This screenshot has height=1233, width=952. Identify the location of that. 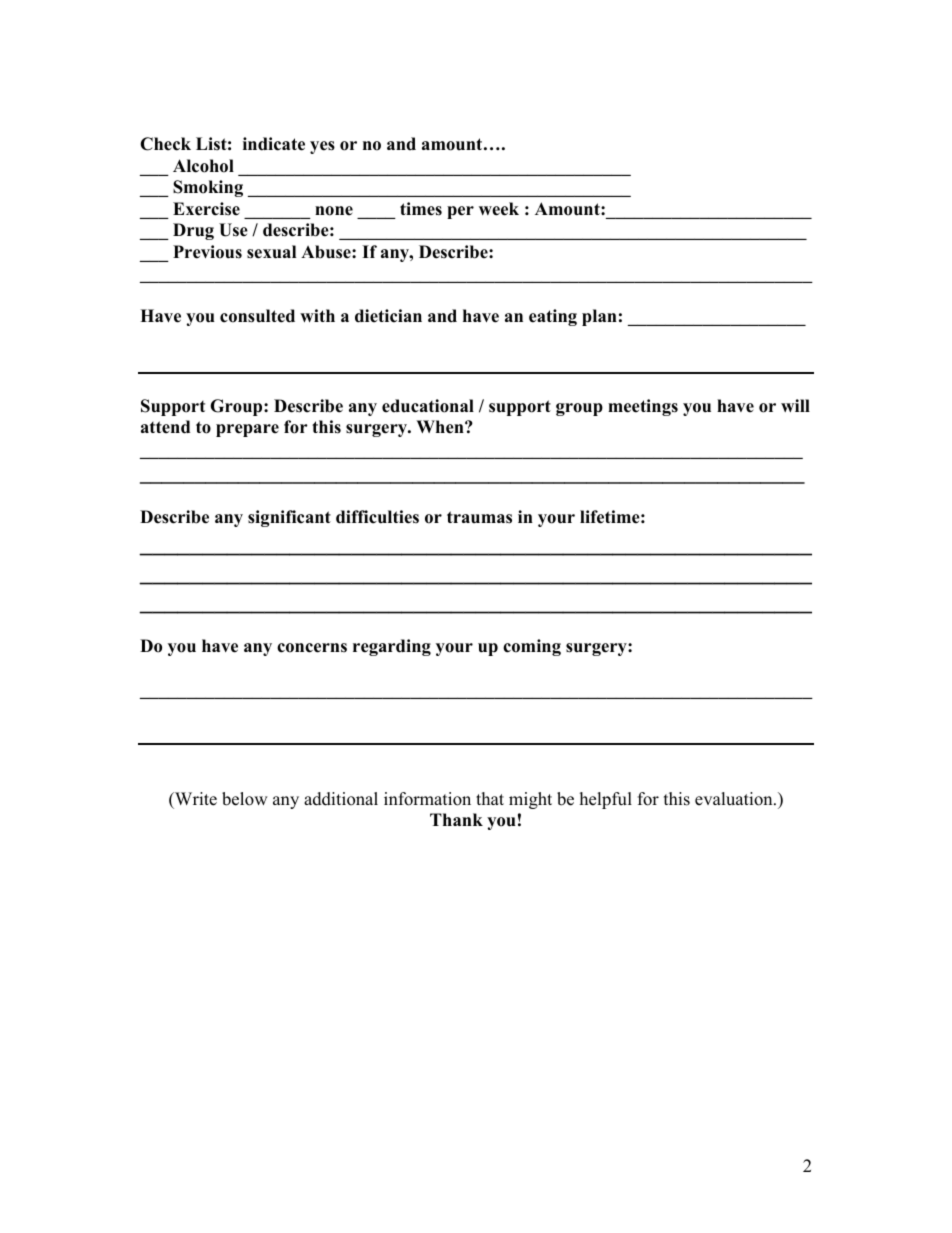
(490, 798).
